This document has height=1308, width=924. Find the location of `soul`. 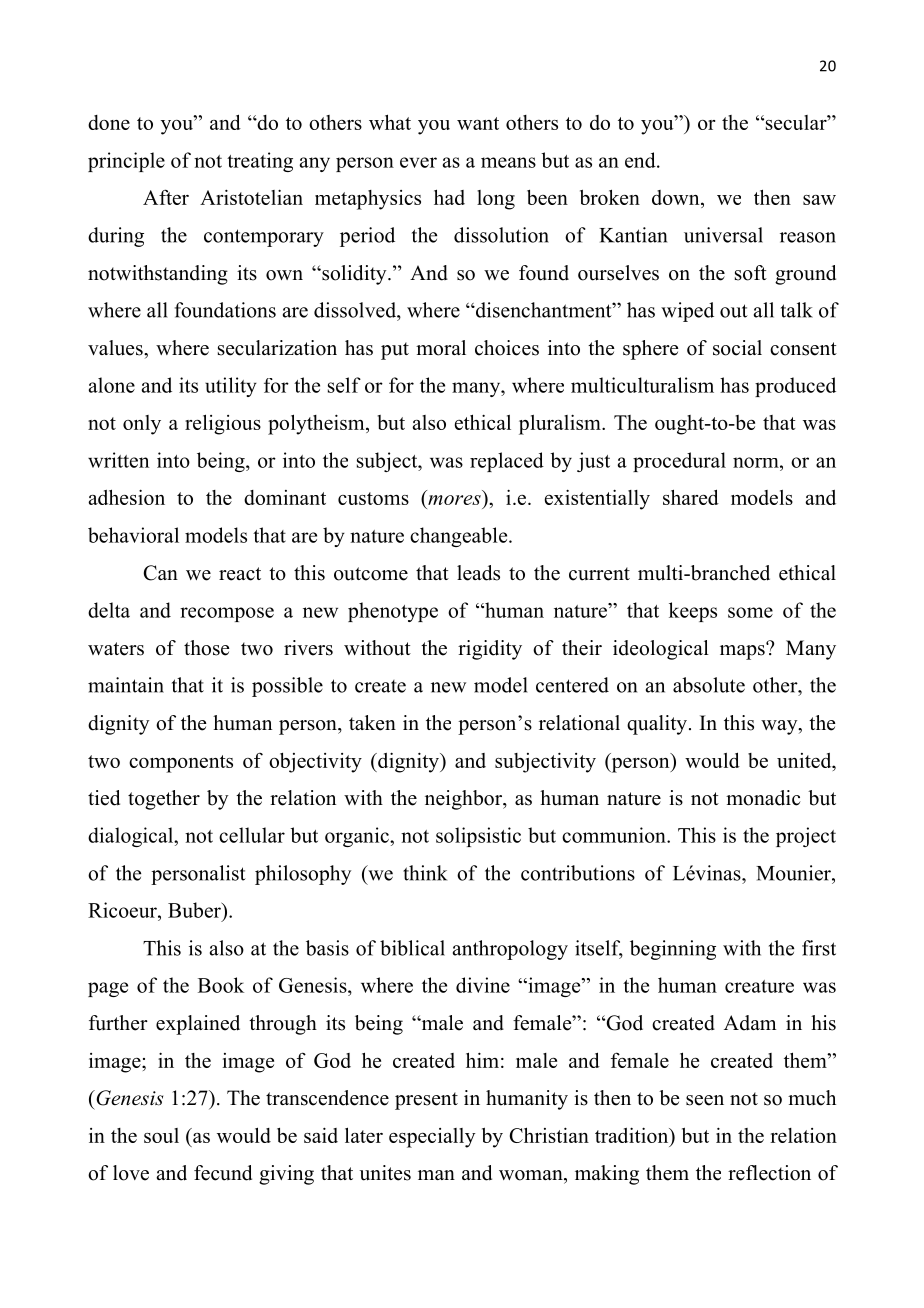

soul is located at coordinates (161, 1135).
